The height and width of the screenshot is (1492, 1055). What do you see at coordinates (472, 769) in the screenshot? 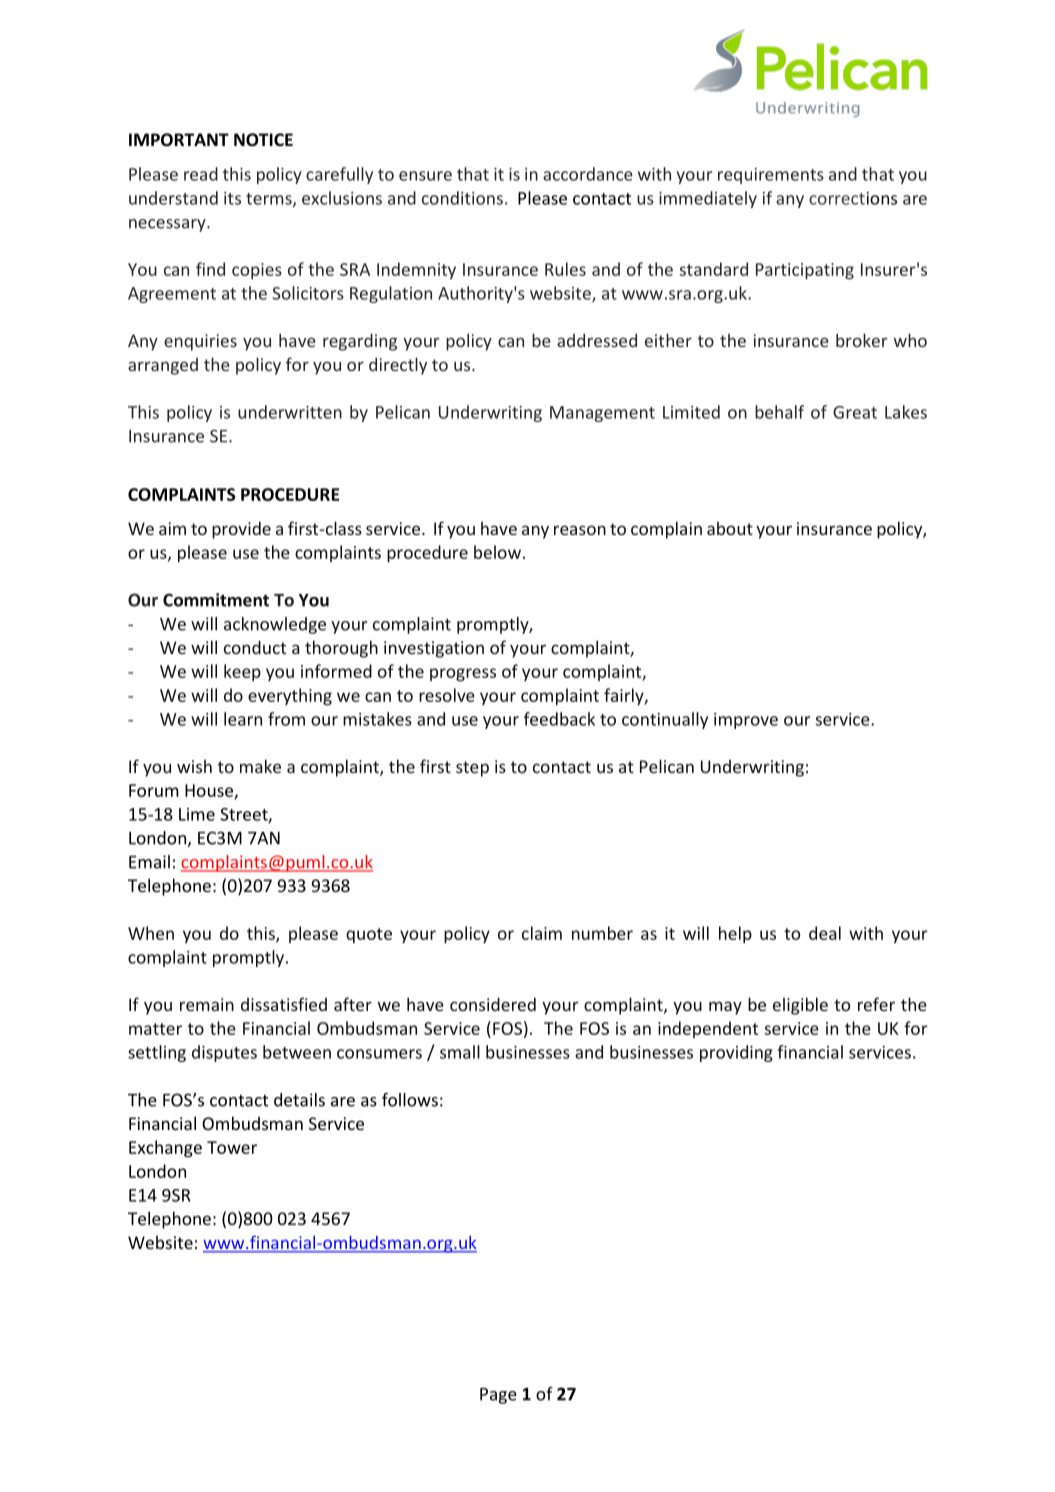
I see `step` at bounding box center [472, 769].
